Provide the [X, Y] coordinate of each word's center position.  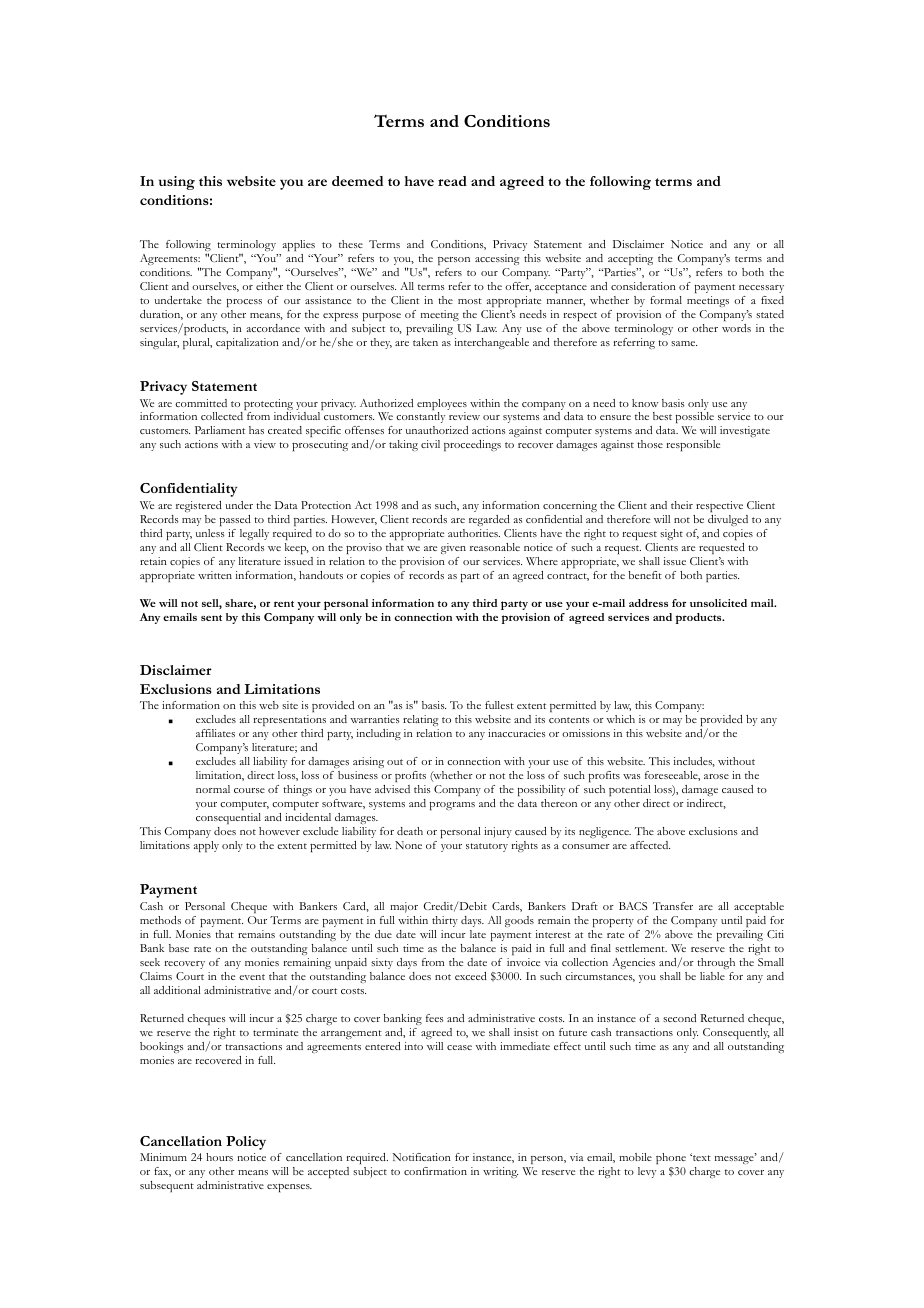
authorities [474, 533]
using [177, 183]
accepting [630, 259]
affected [650, 845]
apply [206, 846]
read [452, 181]
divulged [728, 520]
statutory [487, 847]
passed [235, 520]
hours [219, 1157]
